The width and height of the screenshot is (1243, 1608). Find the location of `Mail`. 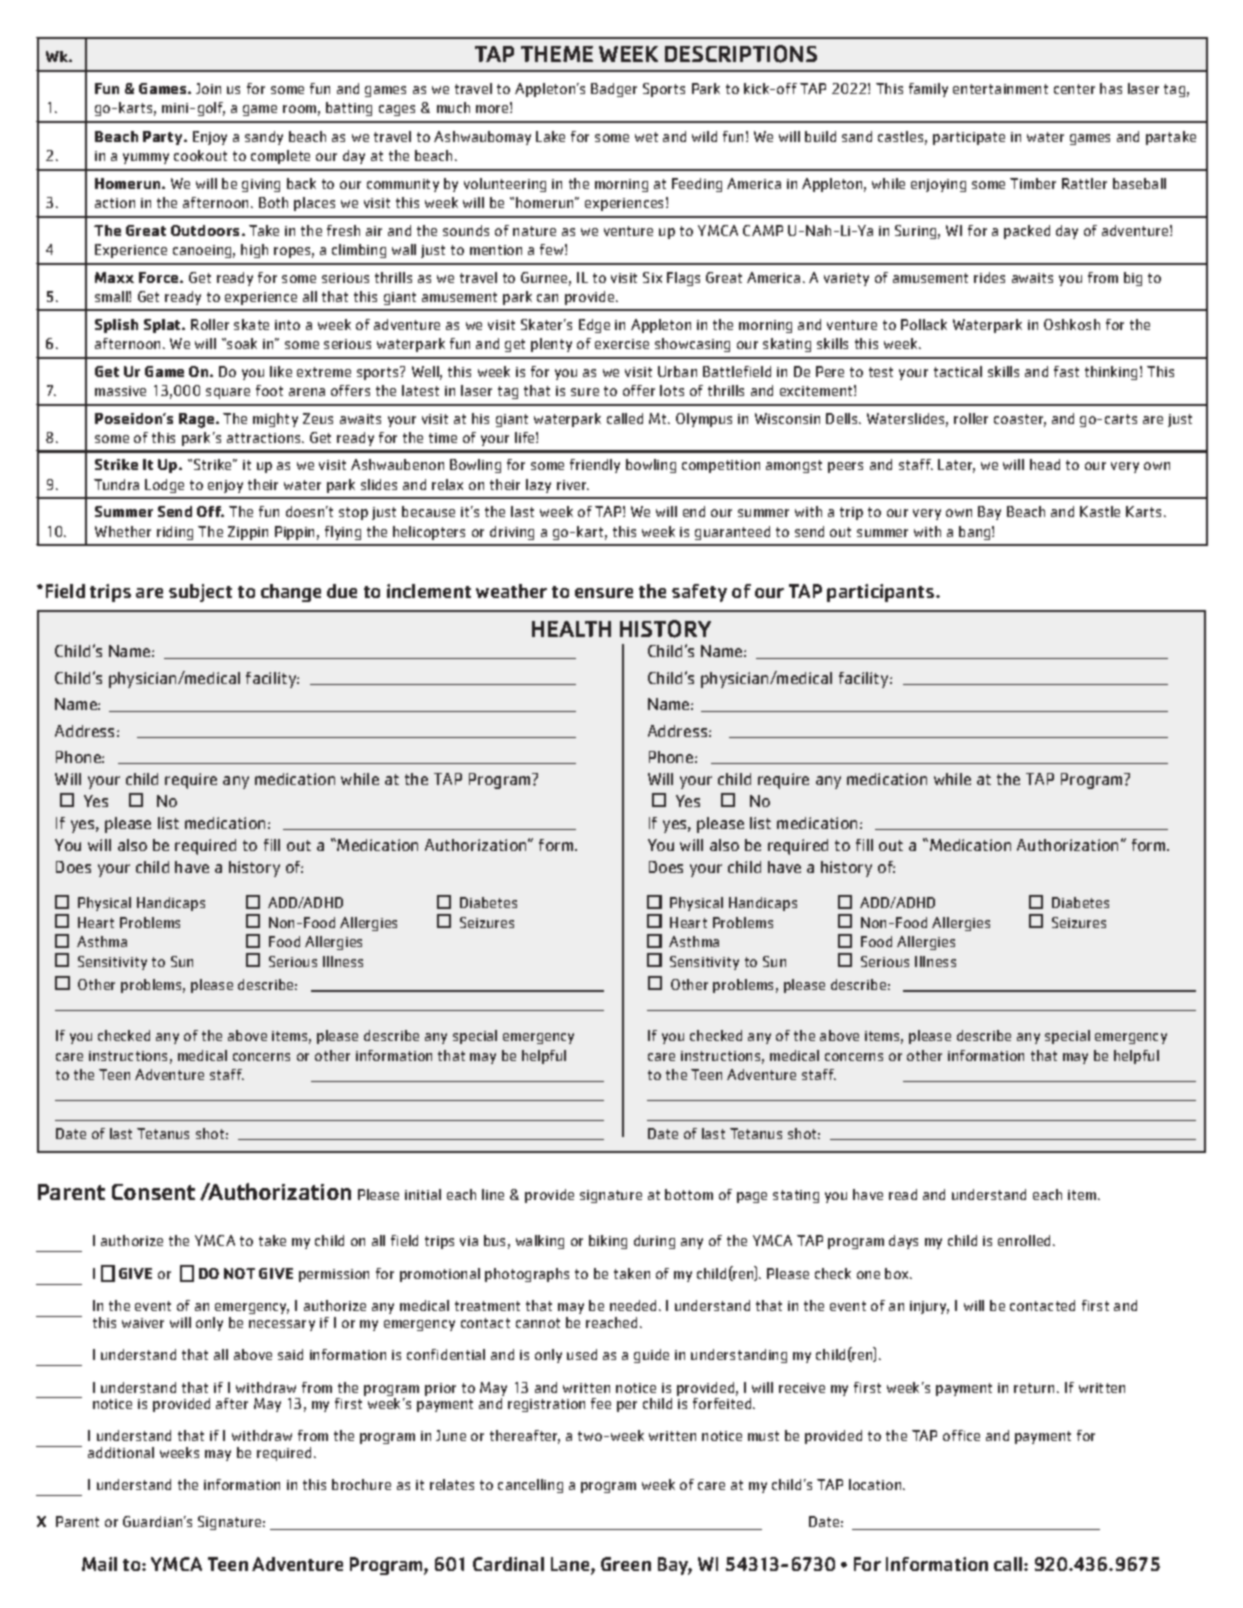

Mail is located at coordinates (99, 1564).
